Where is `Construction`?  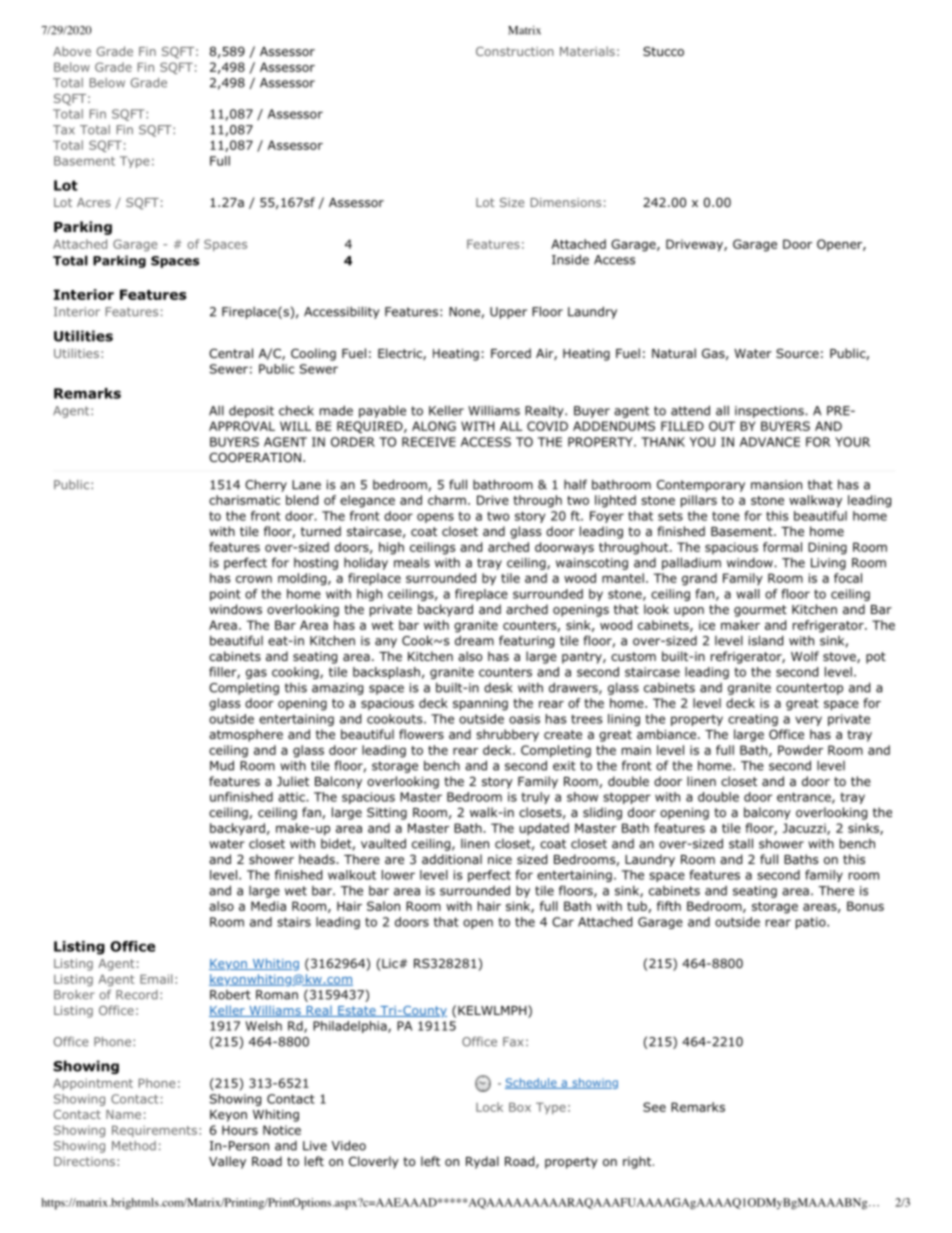
Construction is located at coordinates (515, 51).
